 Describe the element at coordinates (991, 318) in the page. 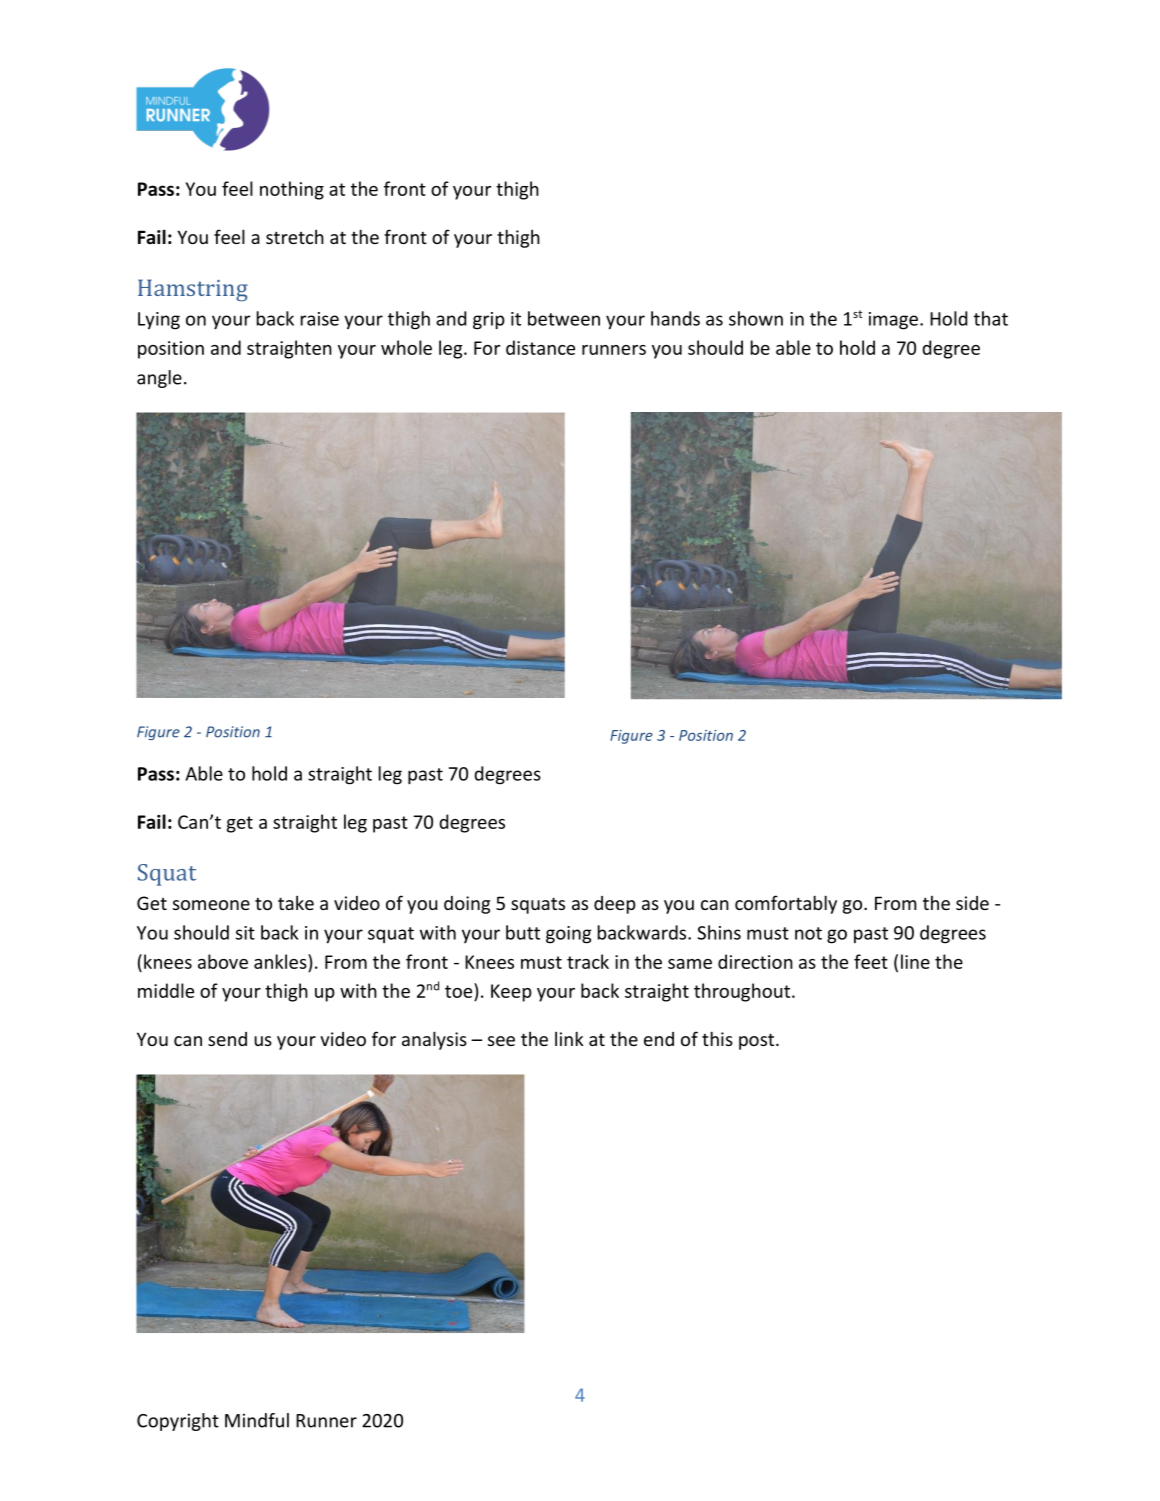

I see `that` at that location.
